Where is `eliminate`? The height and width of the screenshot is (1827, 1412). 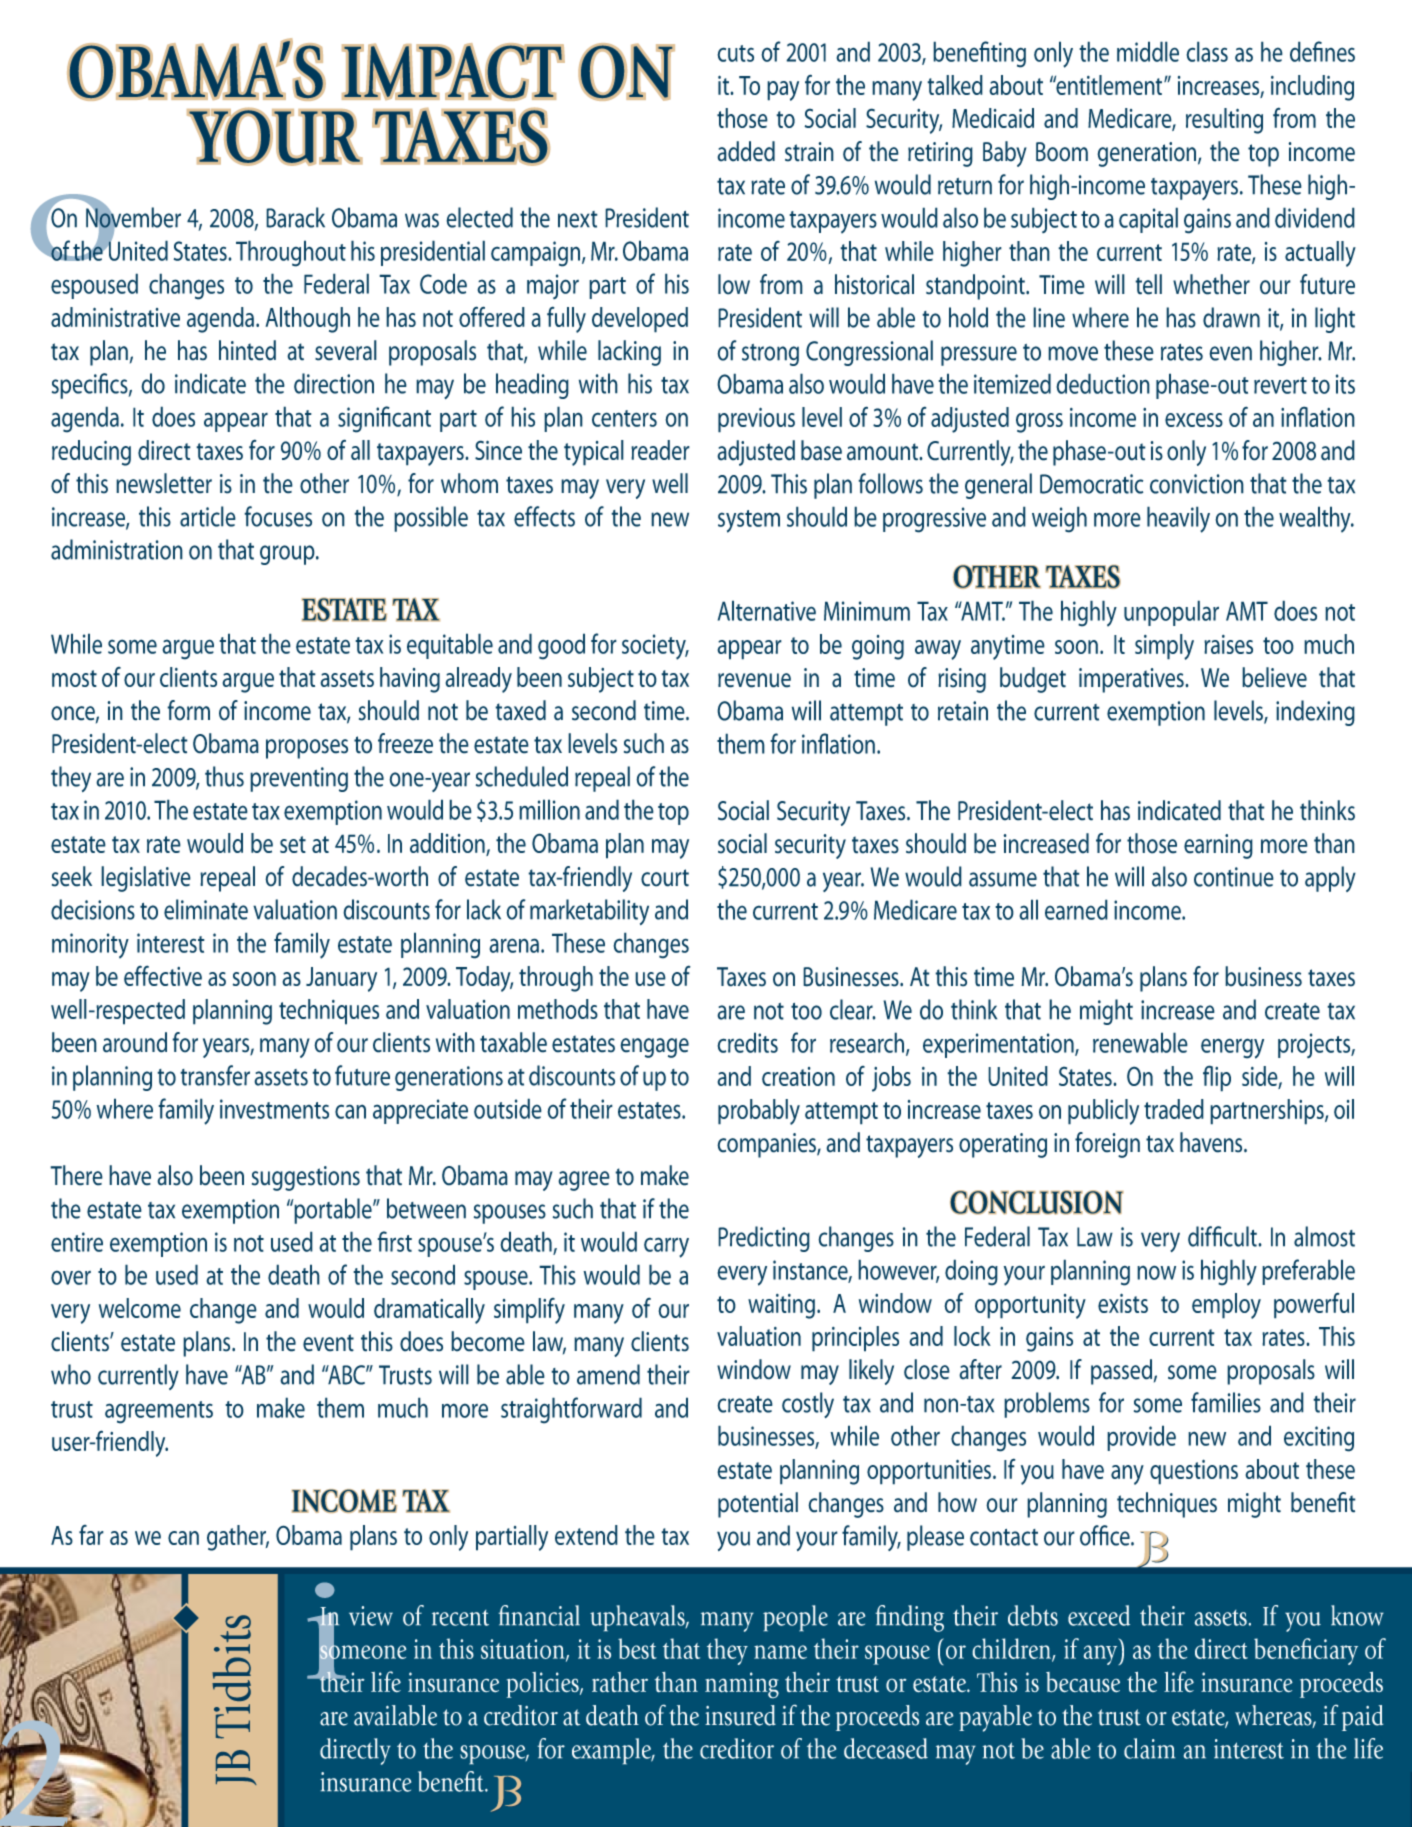 eliminate is located at coordinates (206, 909).
